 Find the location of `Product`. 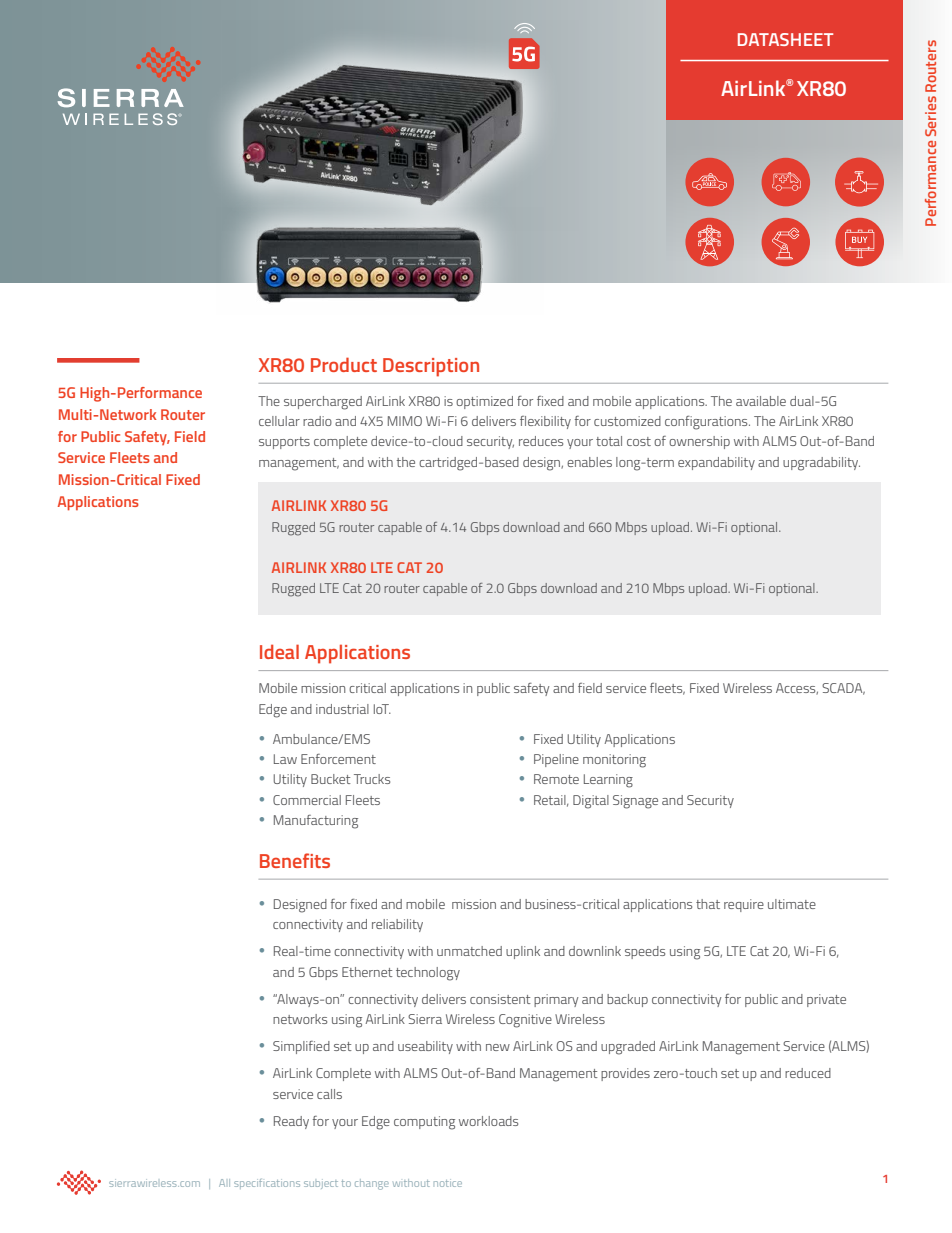

Product is located at coordinates (344, 364).
